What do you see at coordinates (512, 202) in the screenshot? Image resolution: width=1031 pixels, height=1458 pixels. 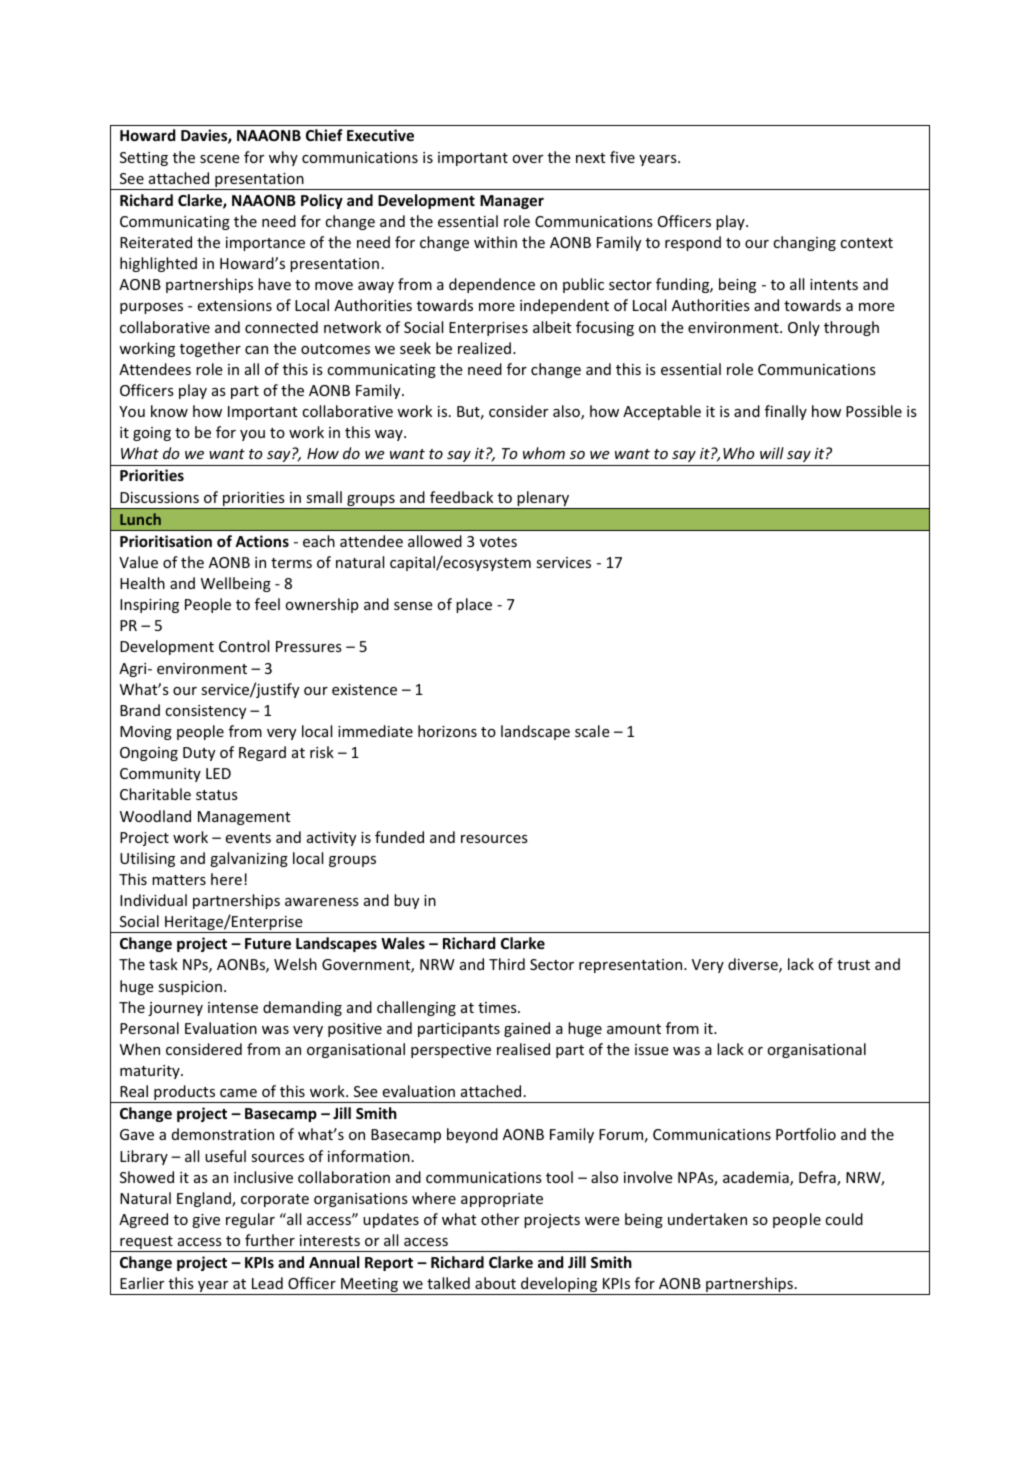 I see `Manager` at bounding box center [512, 202].
